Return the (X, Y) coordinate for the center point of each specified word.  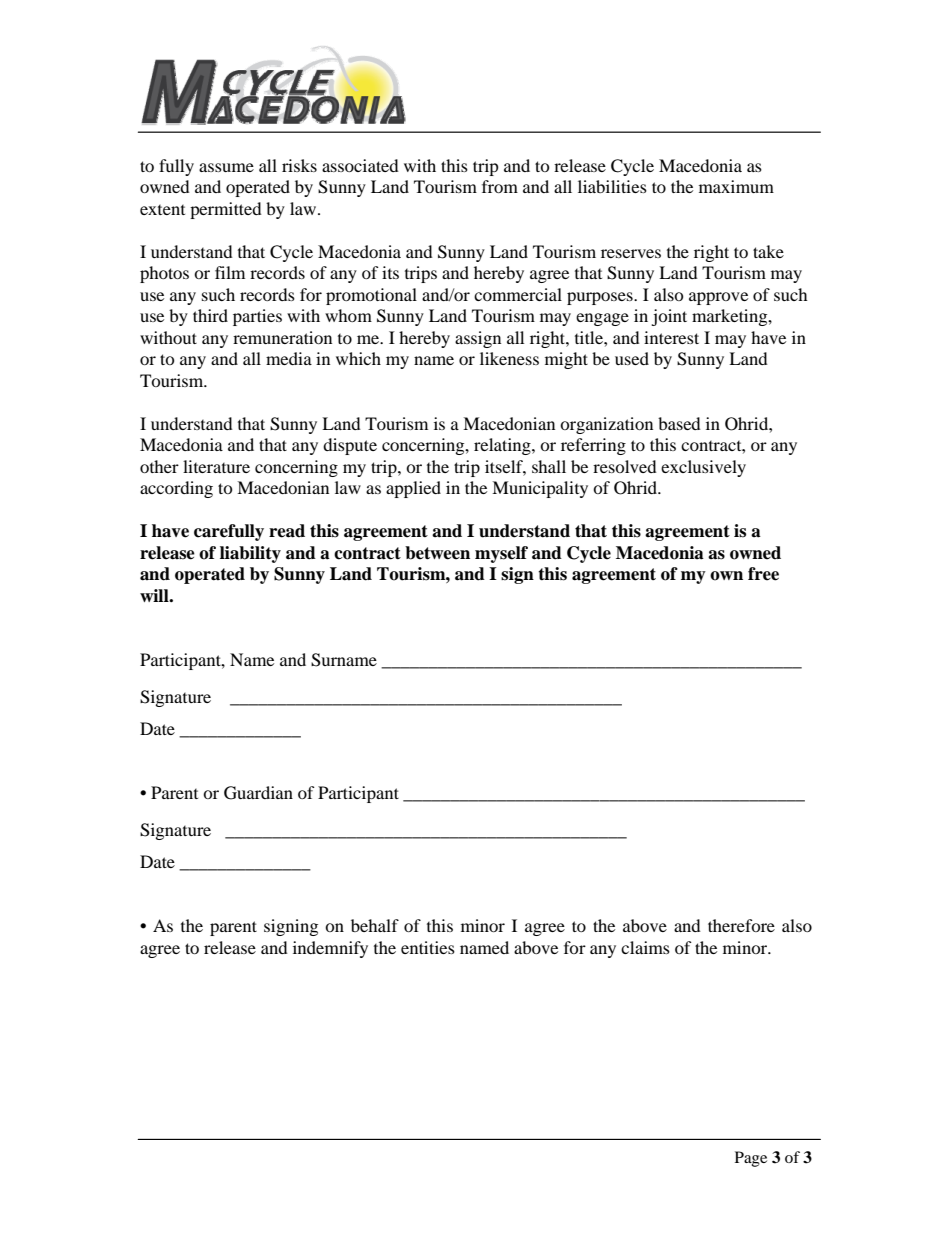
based (679, 423)
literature (216, 466)
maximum (736, 186)
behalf (375, 925)
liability (250, 554)
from (500, 186)
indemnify (330, 949)
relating (503, 446)
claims (645, 947)
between (437, 553)
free (763, 574)
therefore (741, 925)
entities (428, 947)
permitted (226, 210)
